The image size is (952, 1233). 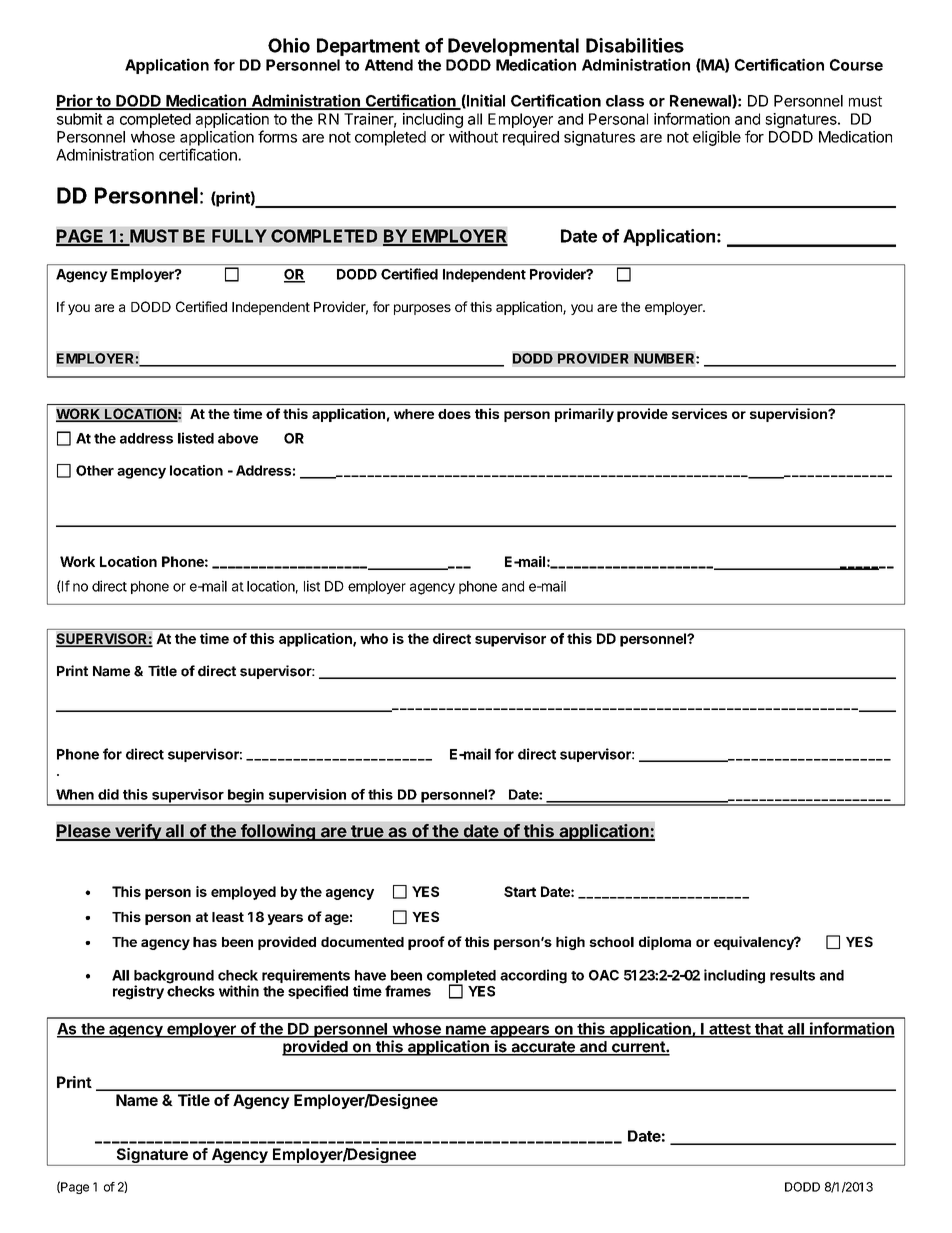 What do you see at coordinates (513, 48) in the screenshot?
I see `Developmental` at bounding box center [513, 48].
